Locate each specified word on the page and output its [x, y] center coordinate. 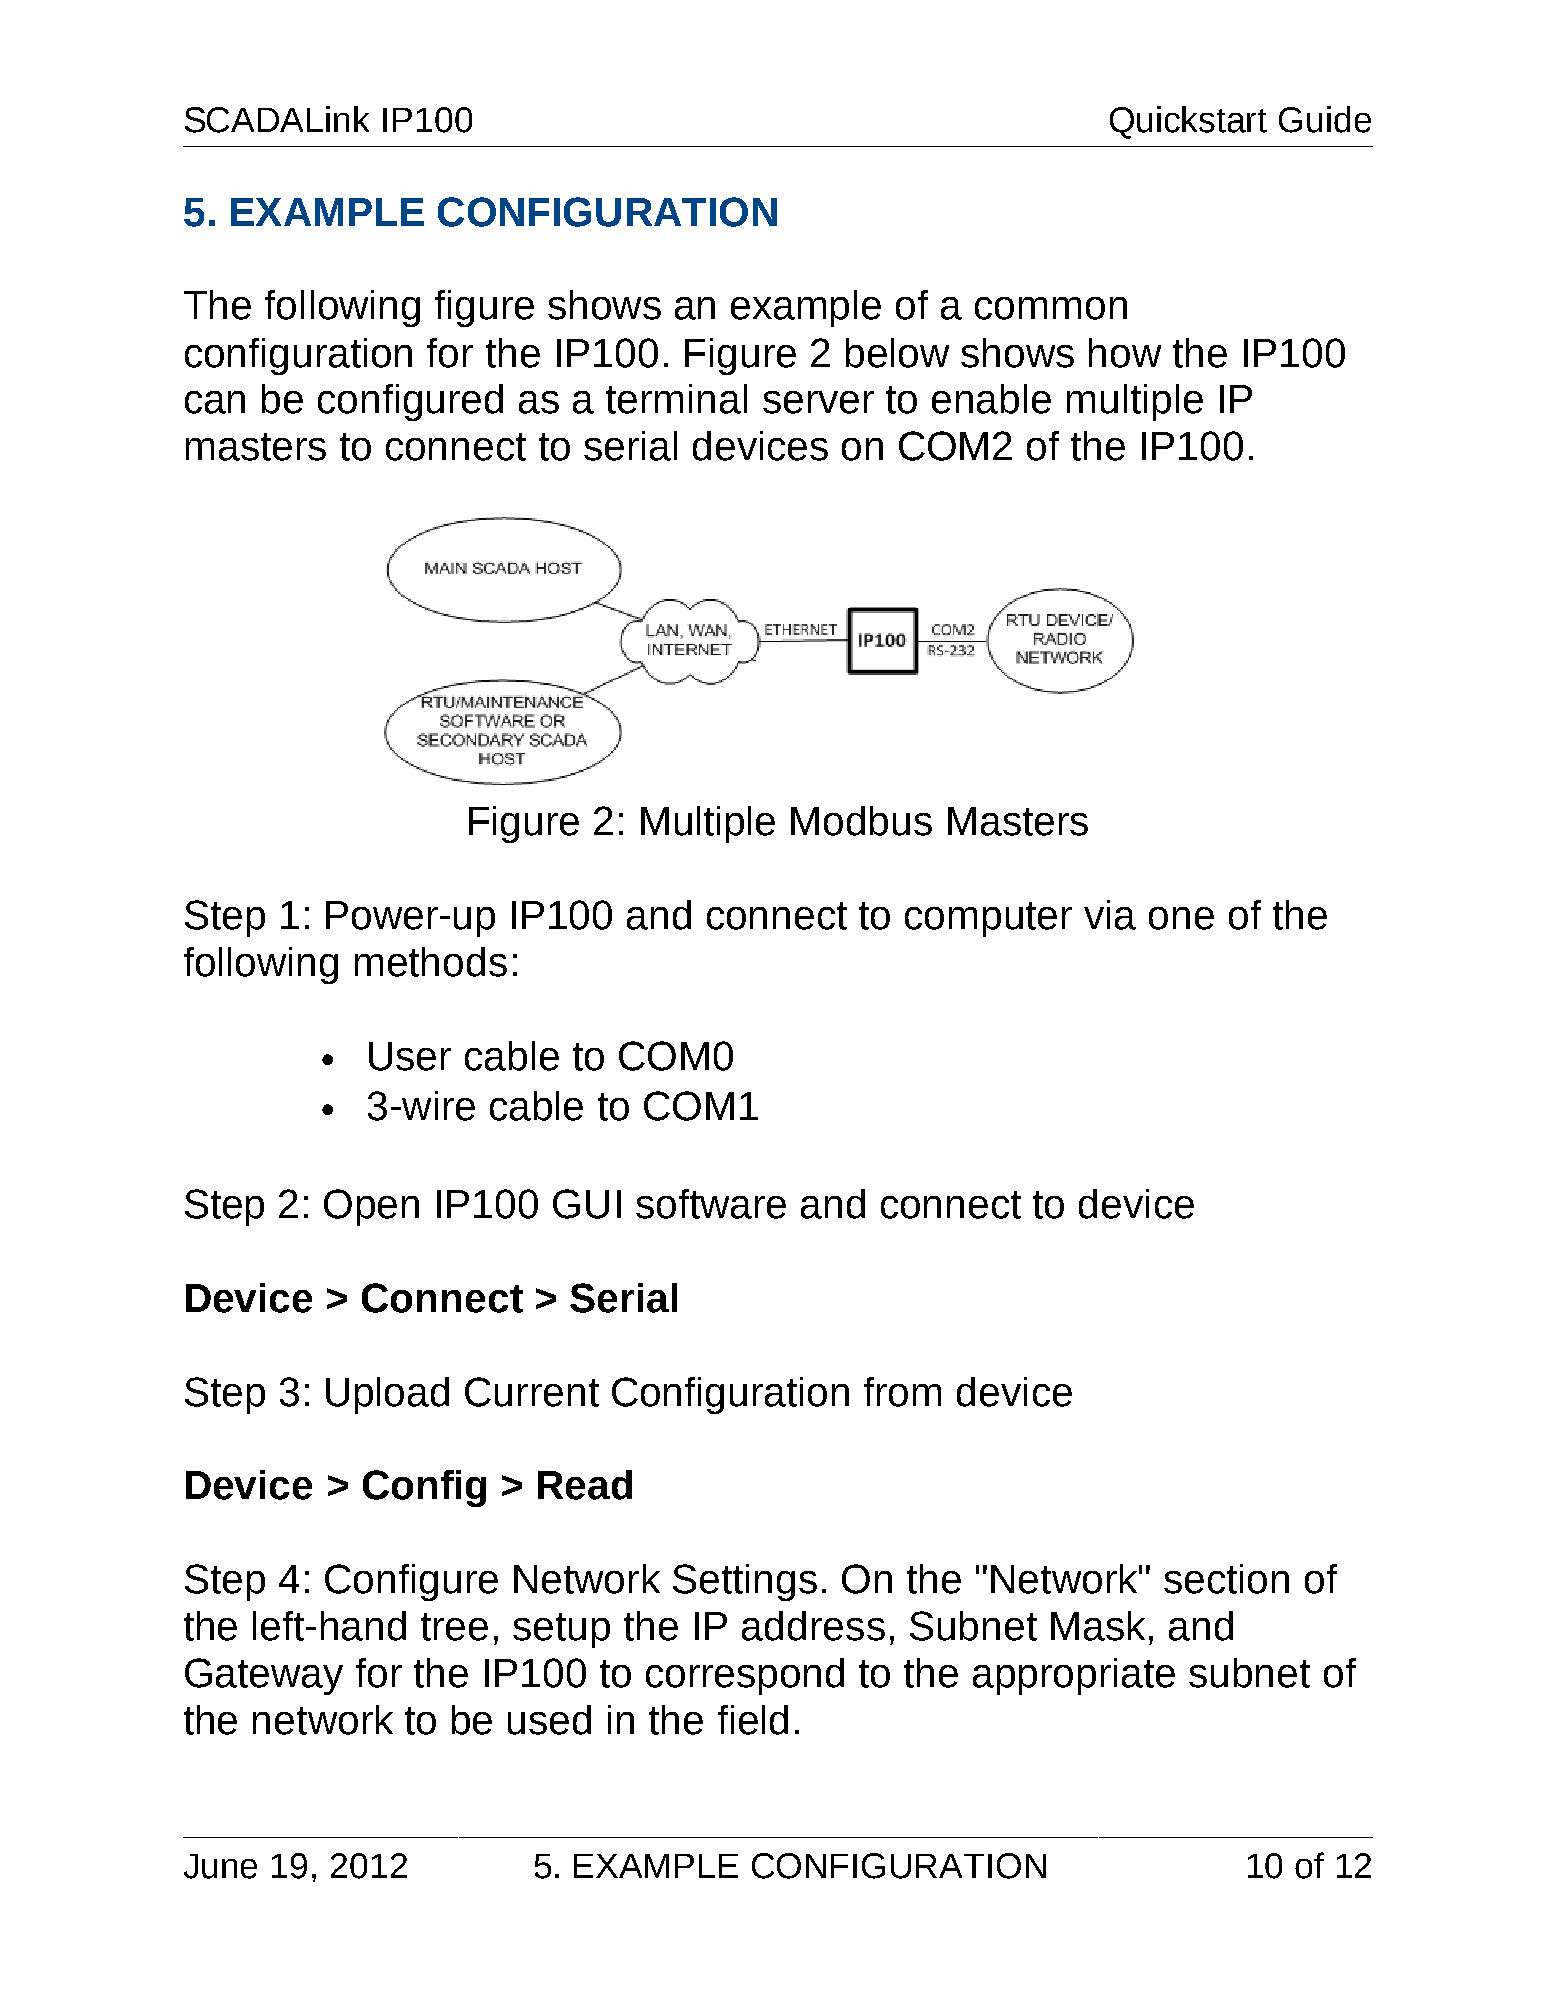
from [902, 1392]
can [215, 402]
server [818, 402]
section [1226, 1579]
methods [431, 962]
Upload [387, 1395]
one [1181, 918]
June [220, 1866]
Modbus [861, 821]
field [753, 1720]
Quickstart [1188, 122]
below [897, 353]
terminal [676, 399]
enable [991, 399]
